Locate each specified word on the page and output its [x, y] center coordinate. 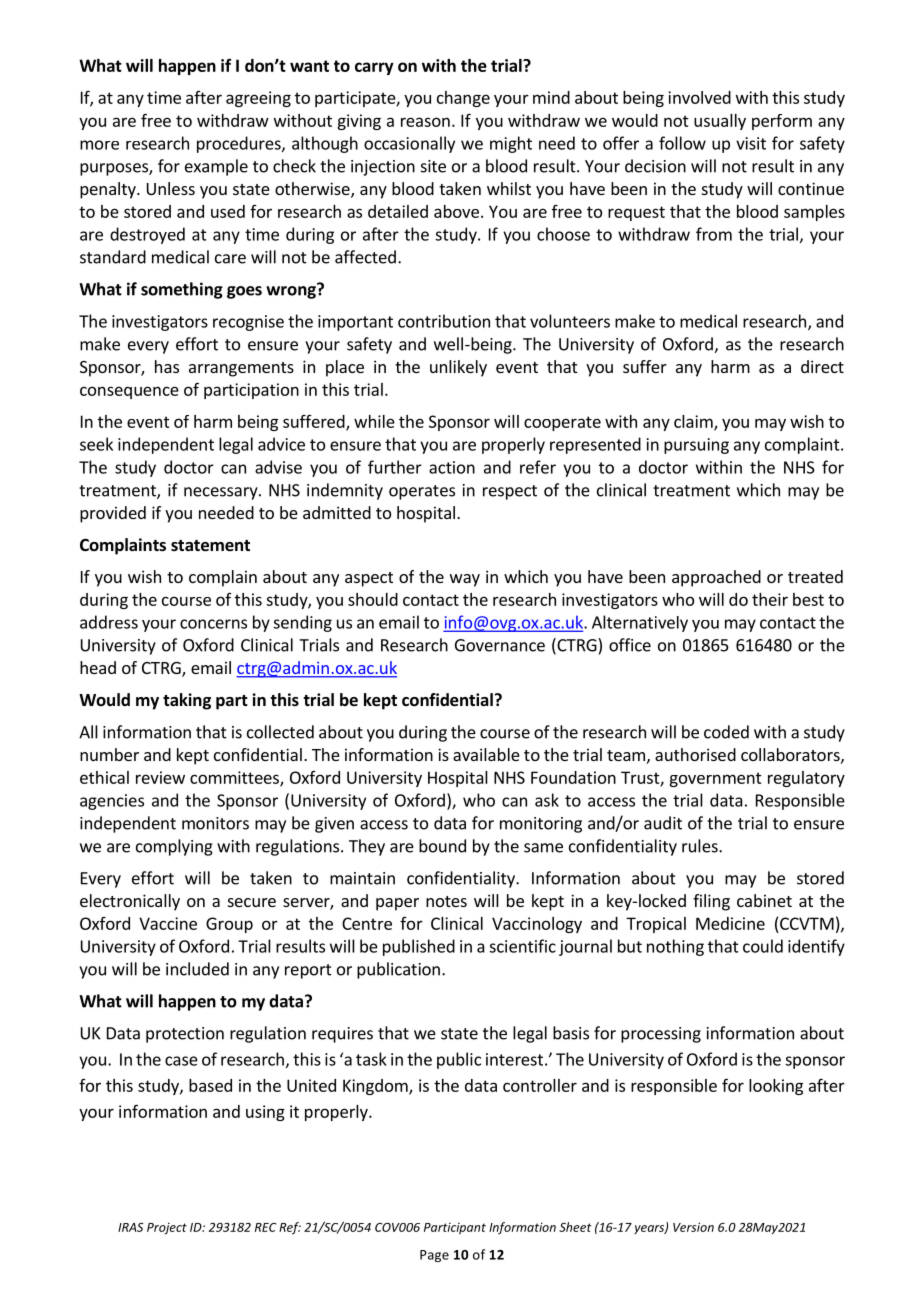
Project [167, 1228]
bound [442, 846]
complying [174, 847]
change [463, 99]
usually [720, 122]
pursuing [696, 446]
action [452, 467]
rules [701, 846]
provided [113, 514]
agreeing [258, 99]
